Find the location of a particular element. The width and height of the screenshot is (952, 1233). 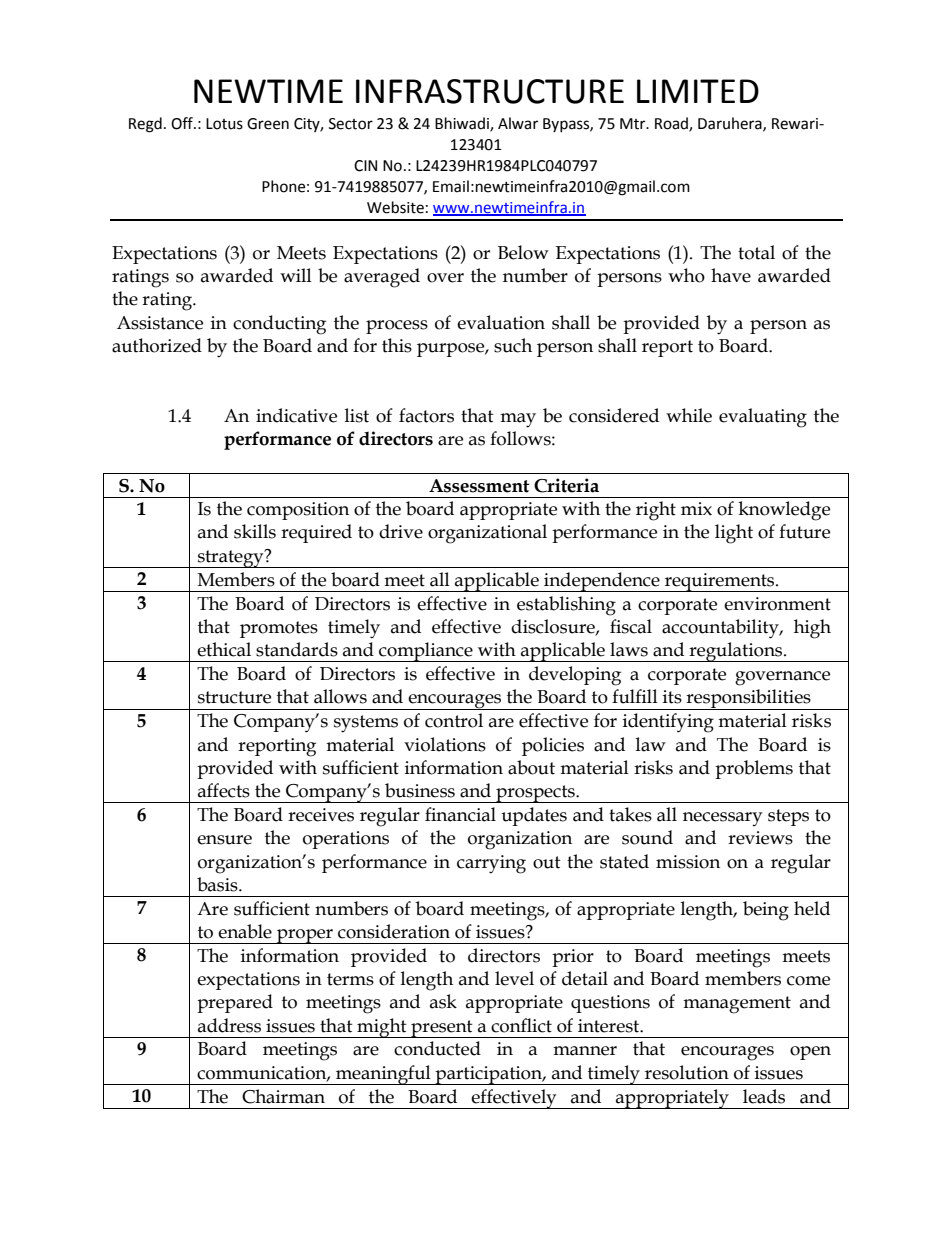

establishing is located at coordinates (566, 606).
